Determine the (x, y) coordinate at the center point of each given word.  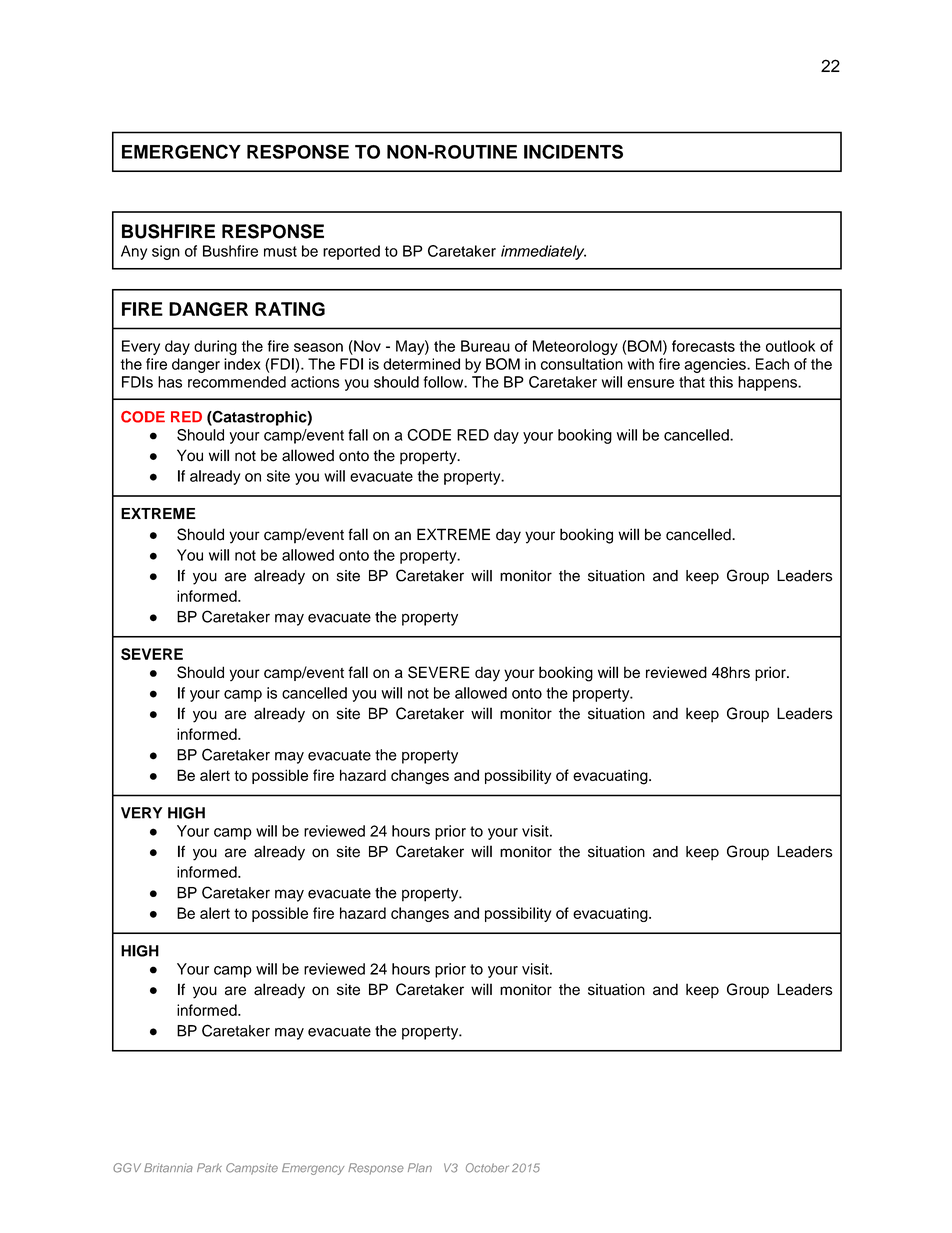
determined (421, 364)
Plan (420, 1168)
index (242, 364)
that (692, 382)
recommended (237, 382)
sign (166, 252)
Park (209, 1168)
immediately (543, 252)
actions (315, 382)
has (170, 382)
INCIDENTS (573, 151)
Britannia (168, 1168)
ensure (650, 383)
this (721, 382)
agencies (716, 365)
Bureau (485, 346)
